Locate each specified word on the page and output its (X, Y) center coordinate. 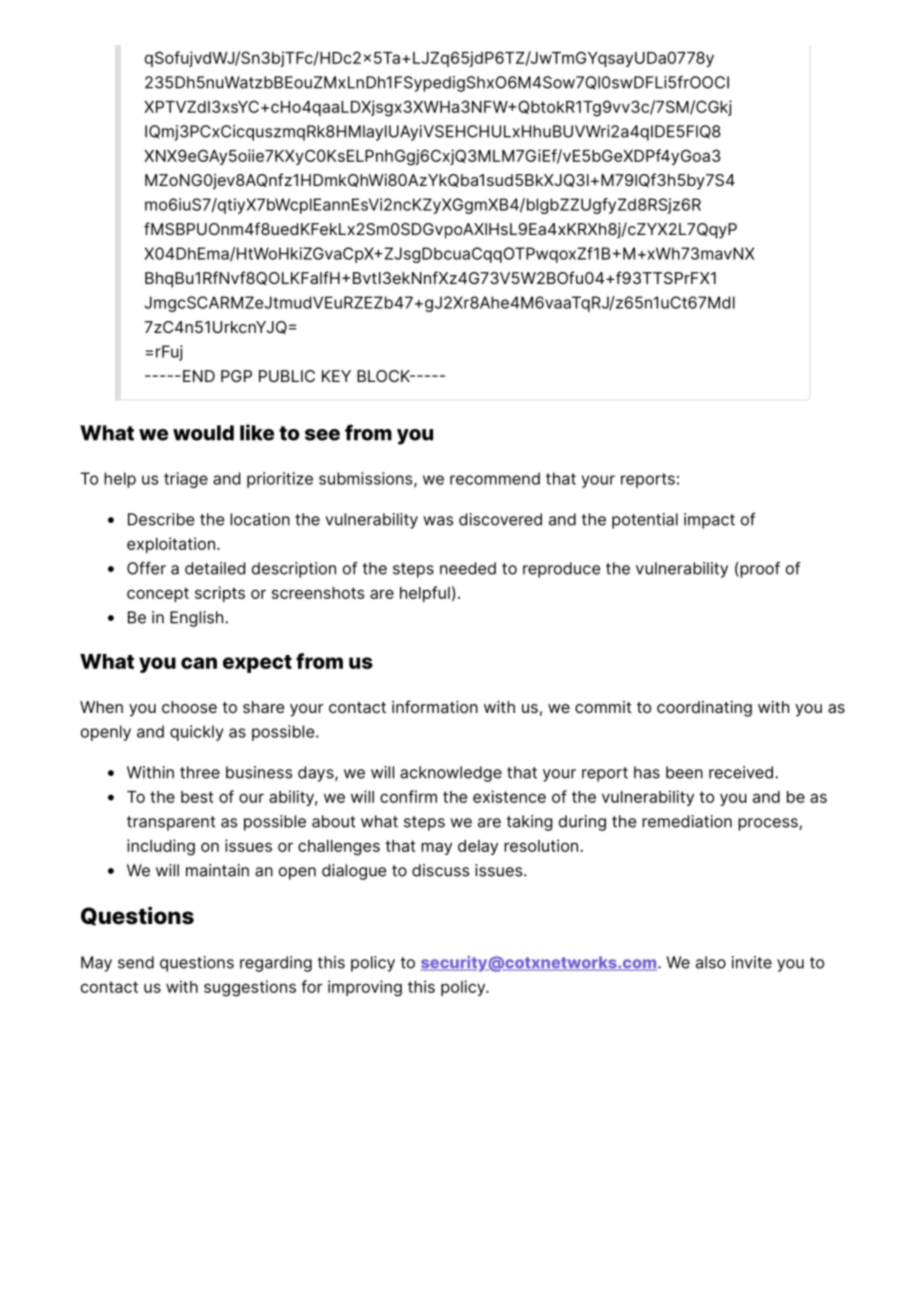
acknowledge (451, 774)
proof (759, 570)
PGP (236, 376)
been (684, 772)
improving (365, 988)
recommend (495, 478)
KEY (336, 376)
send (136, 962)
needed (468, 568)
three (200, 772)
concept (158, 594)
